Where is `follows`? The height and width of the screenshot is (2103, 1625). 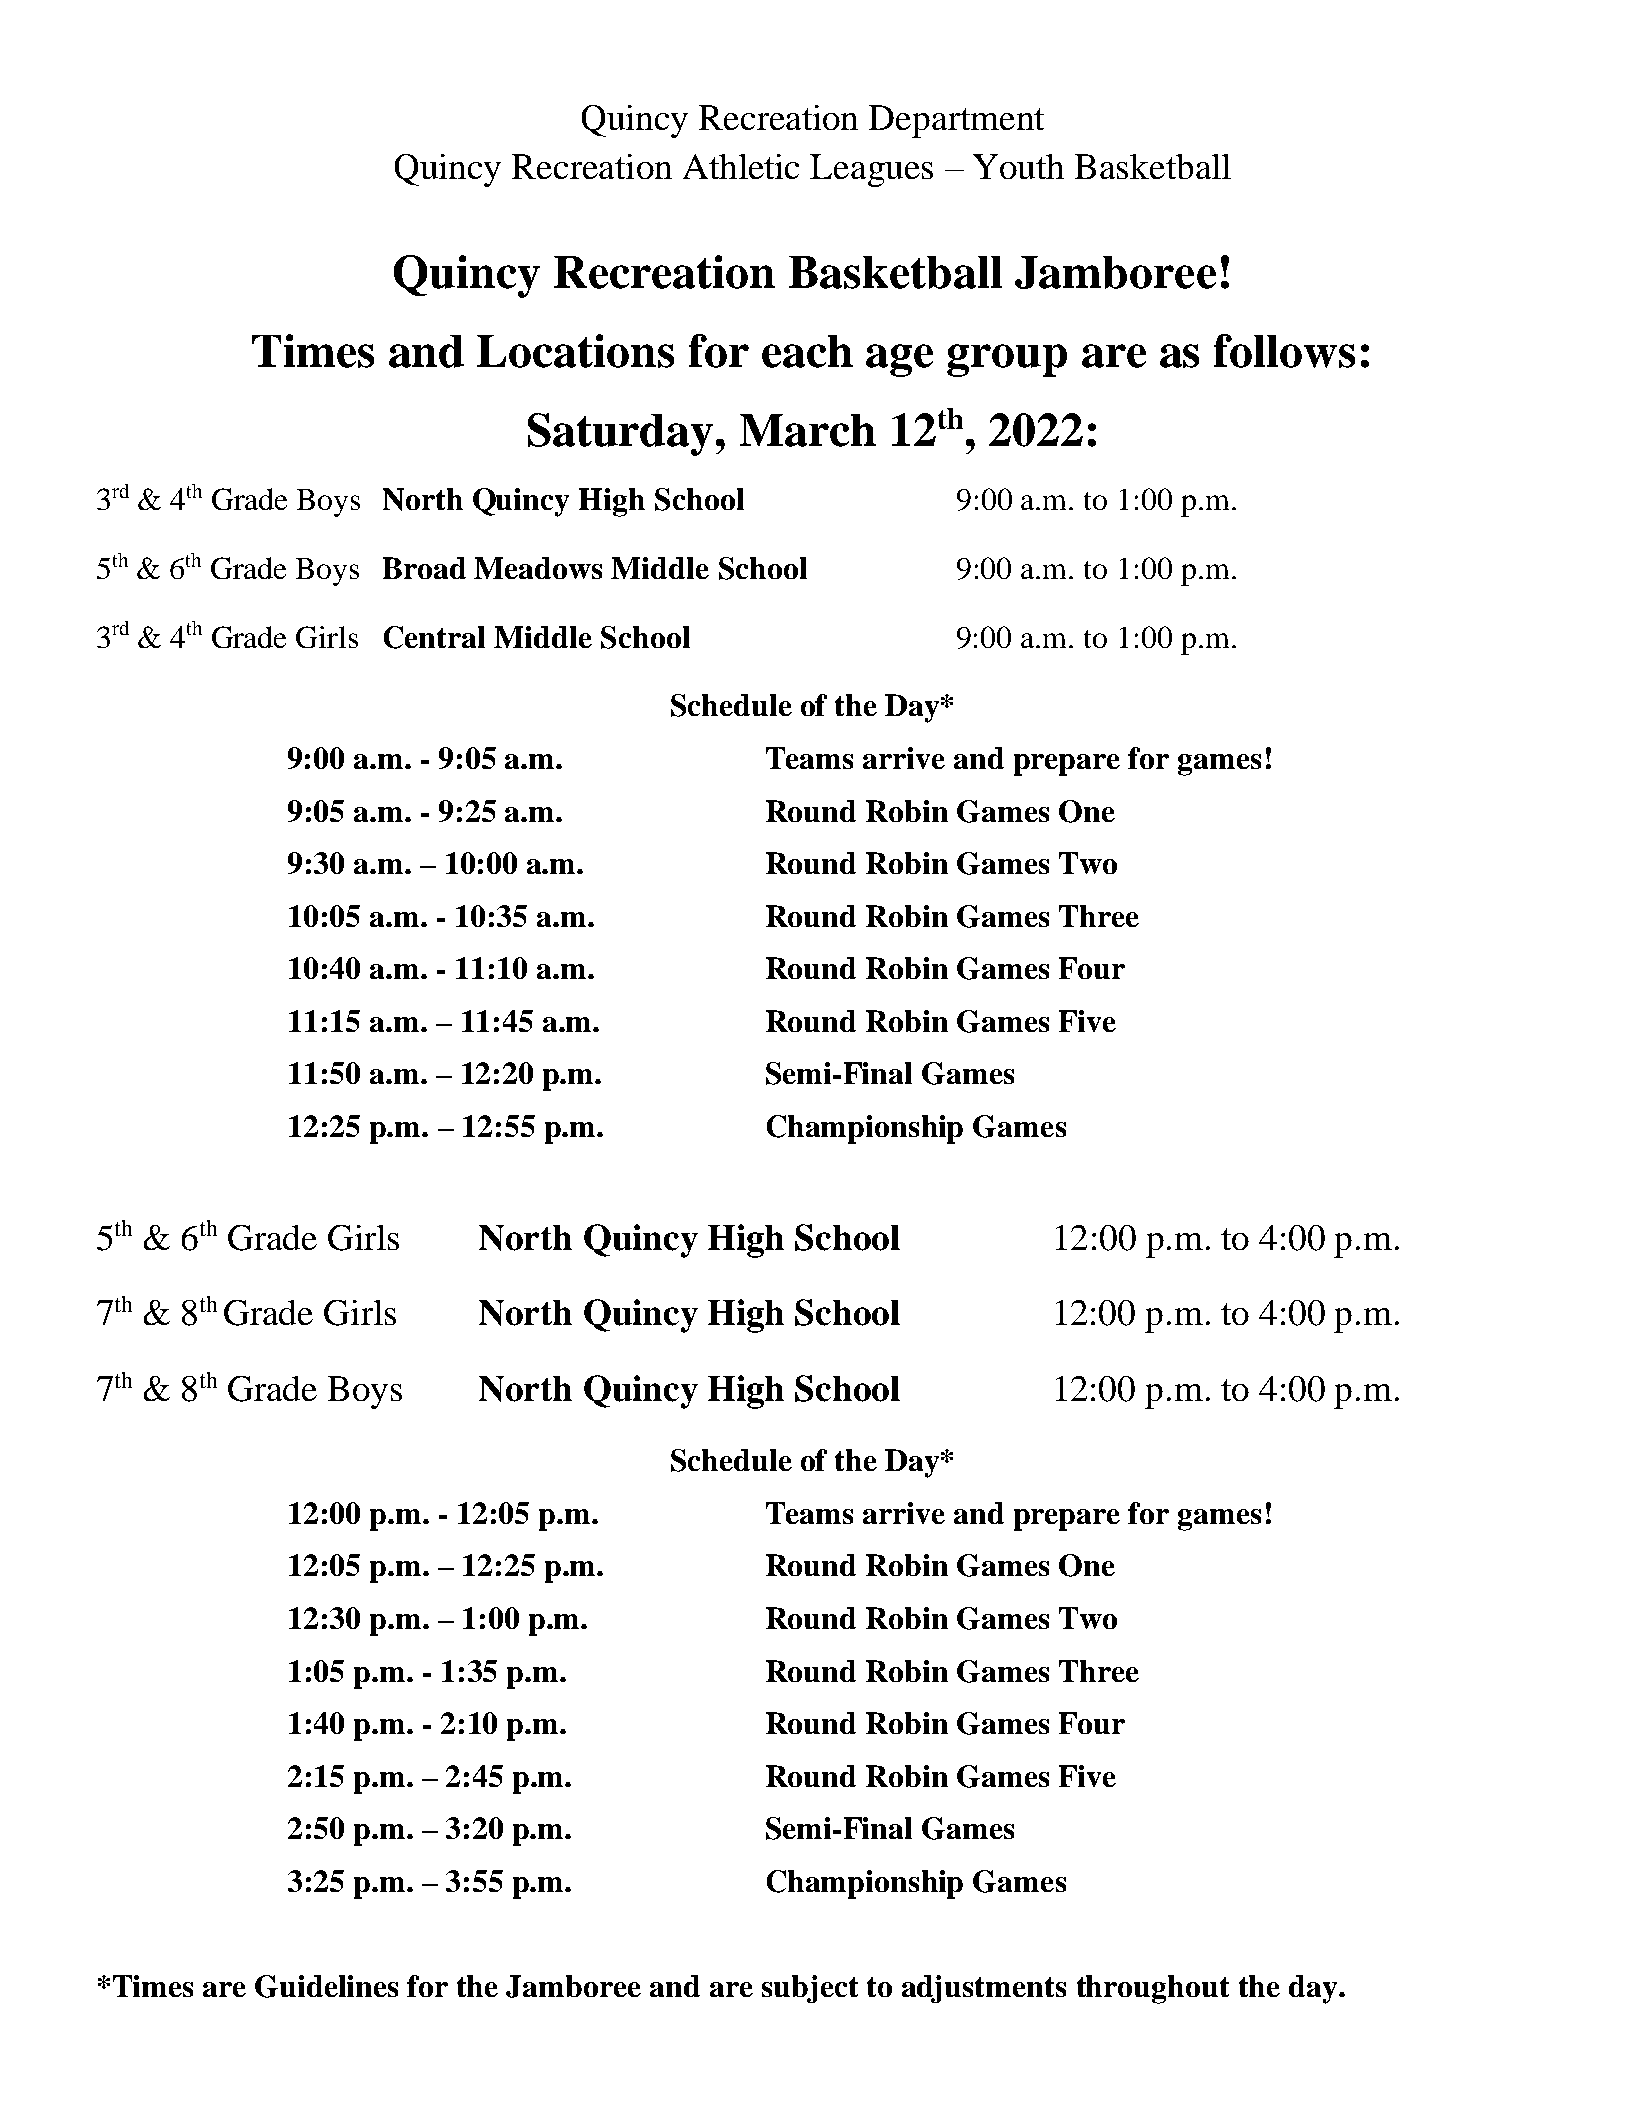 follows is located at coordinates (1284, 351).
